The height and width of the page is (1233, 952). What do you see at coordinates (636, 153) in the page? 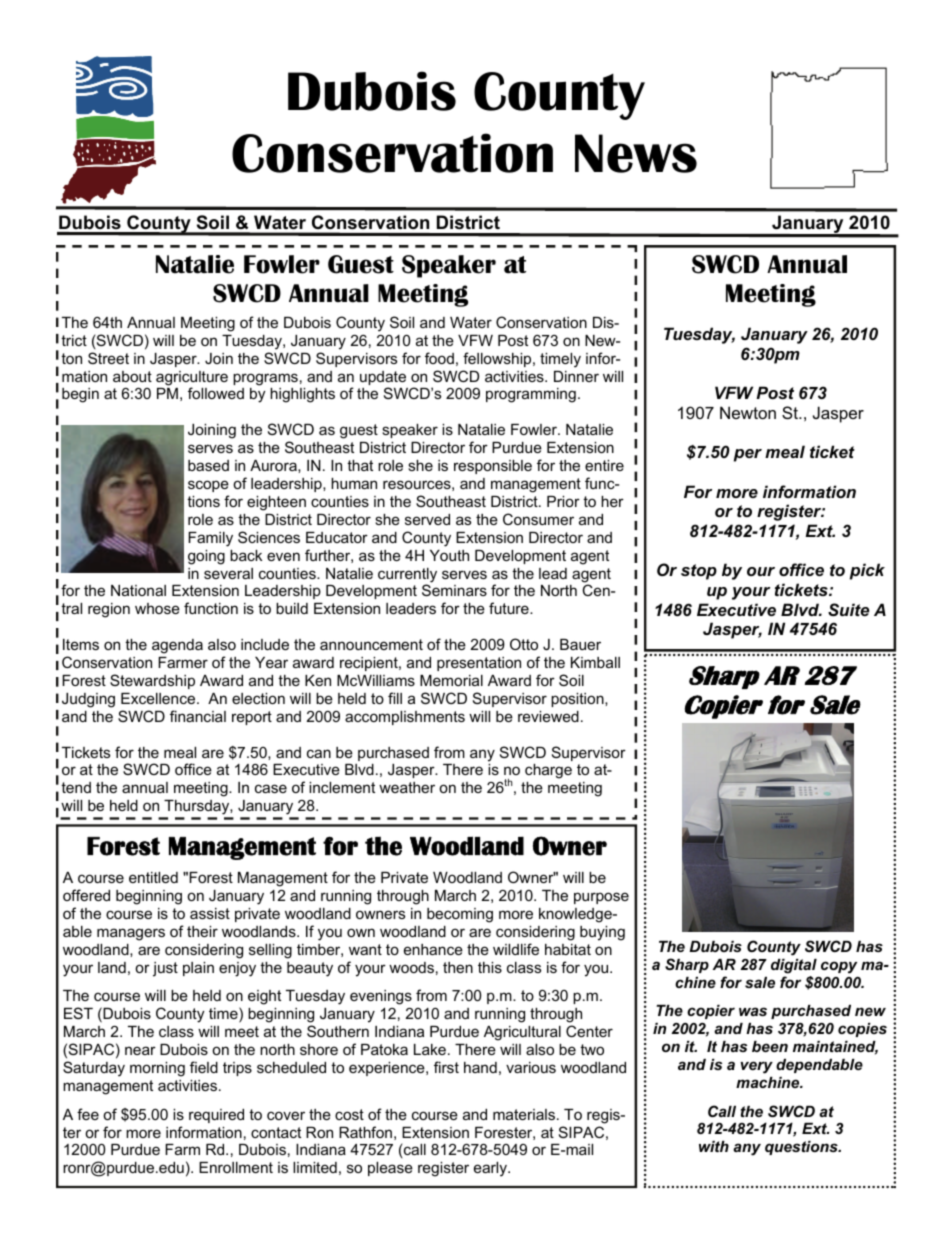
I see `News` at bounding box center [636, 153].
